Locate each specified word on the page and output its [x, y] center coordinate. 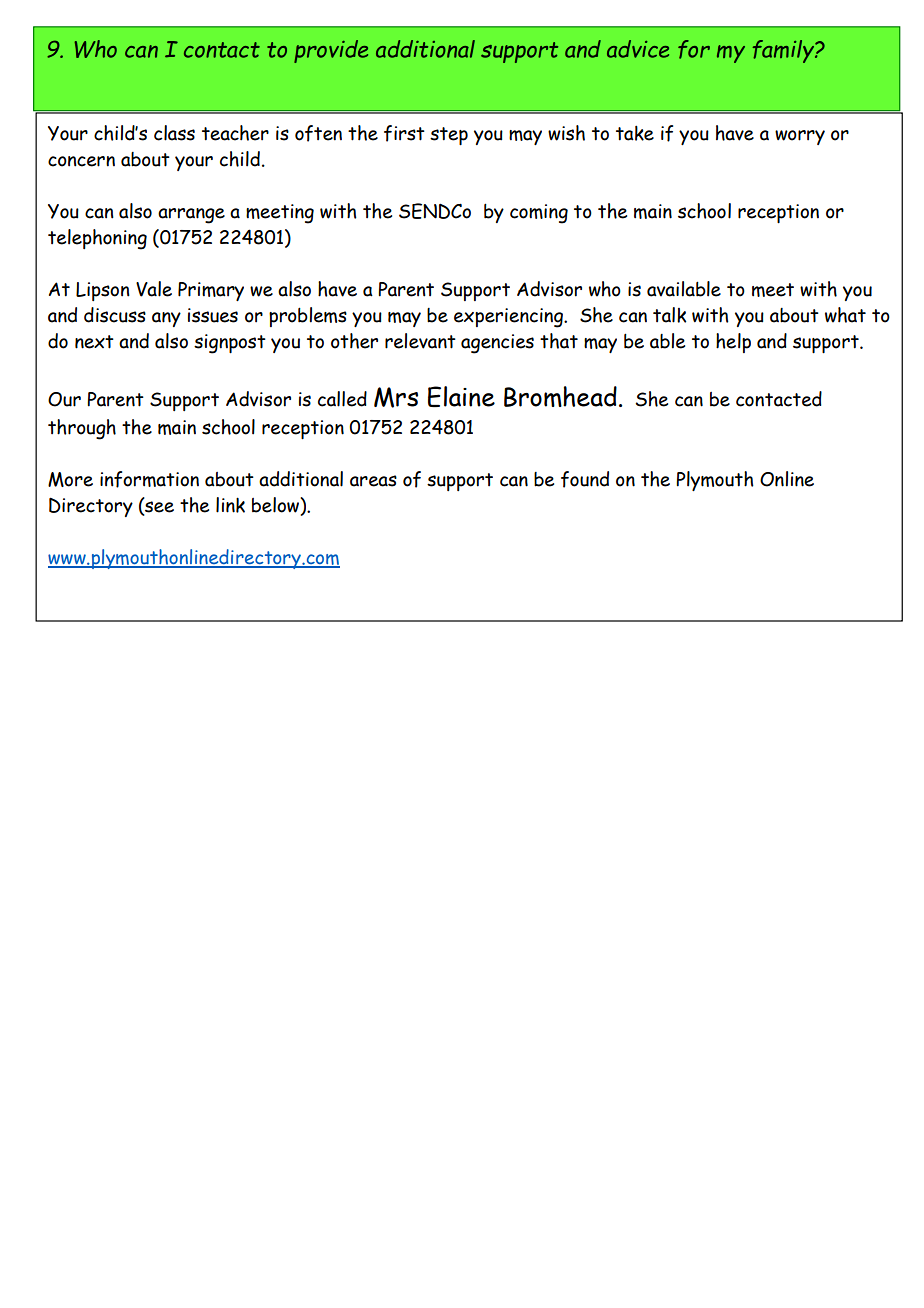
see [158, 507]
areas [373, 481]
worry [800, 137]
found [585, 479]
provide [331, 51]
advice [638, 49]
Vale [154, 289]
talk [669, 315]
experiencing [509, 318]
